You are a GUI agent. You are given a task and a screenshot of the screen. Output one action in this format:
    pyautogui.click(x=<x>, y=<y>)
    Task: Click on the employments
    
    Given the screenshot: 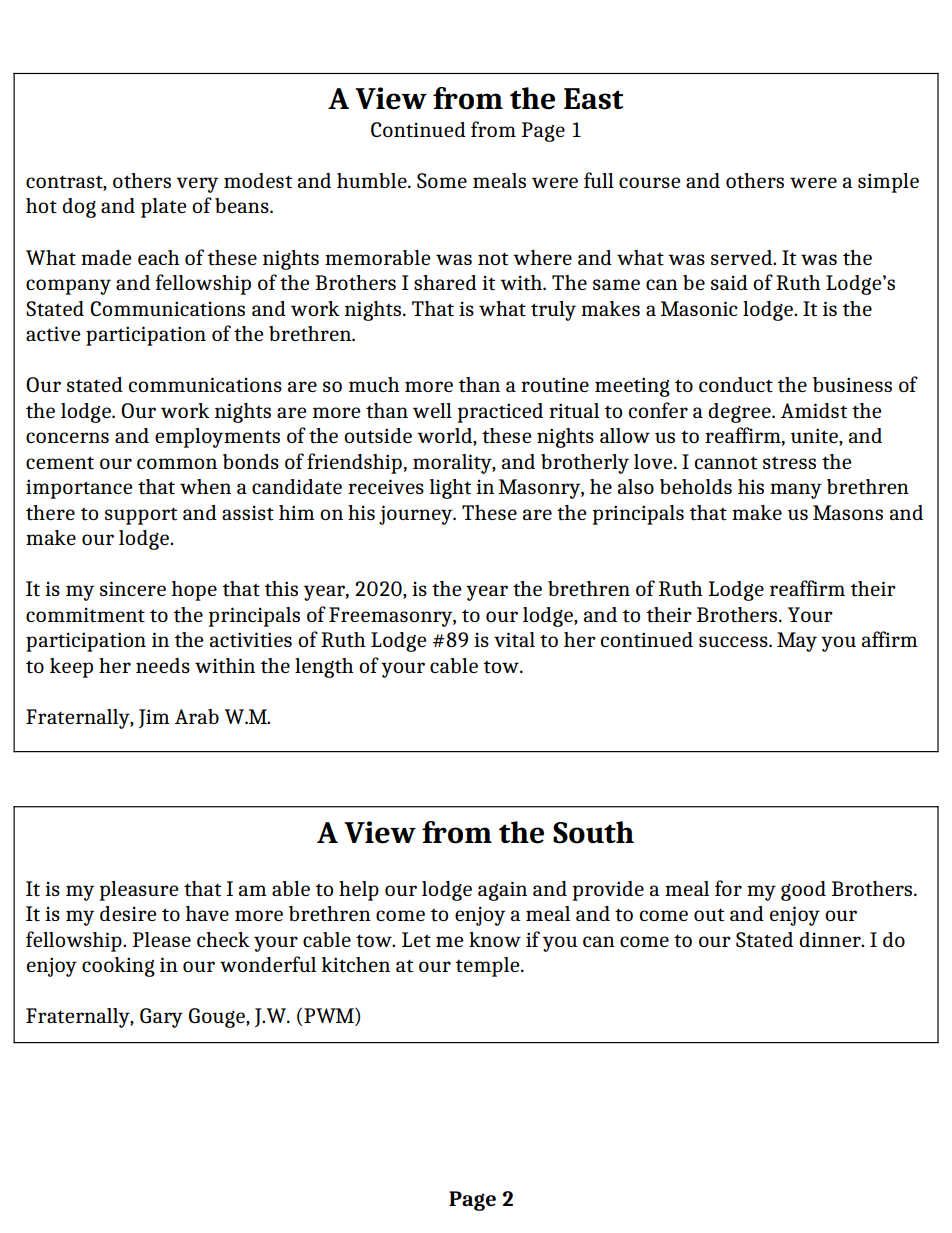 What is the action you would take?
    pyautogui.click(x=217, y=438)
